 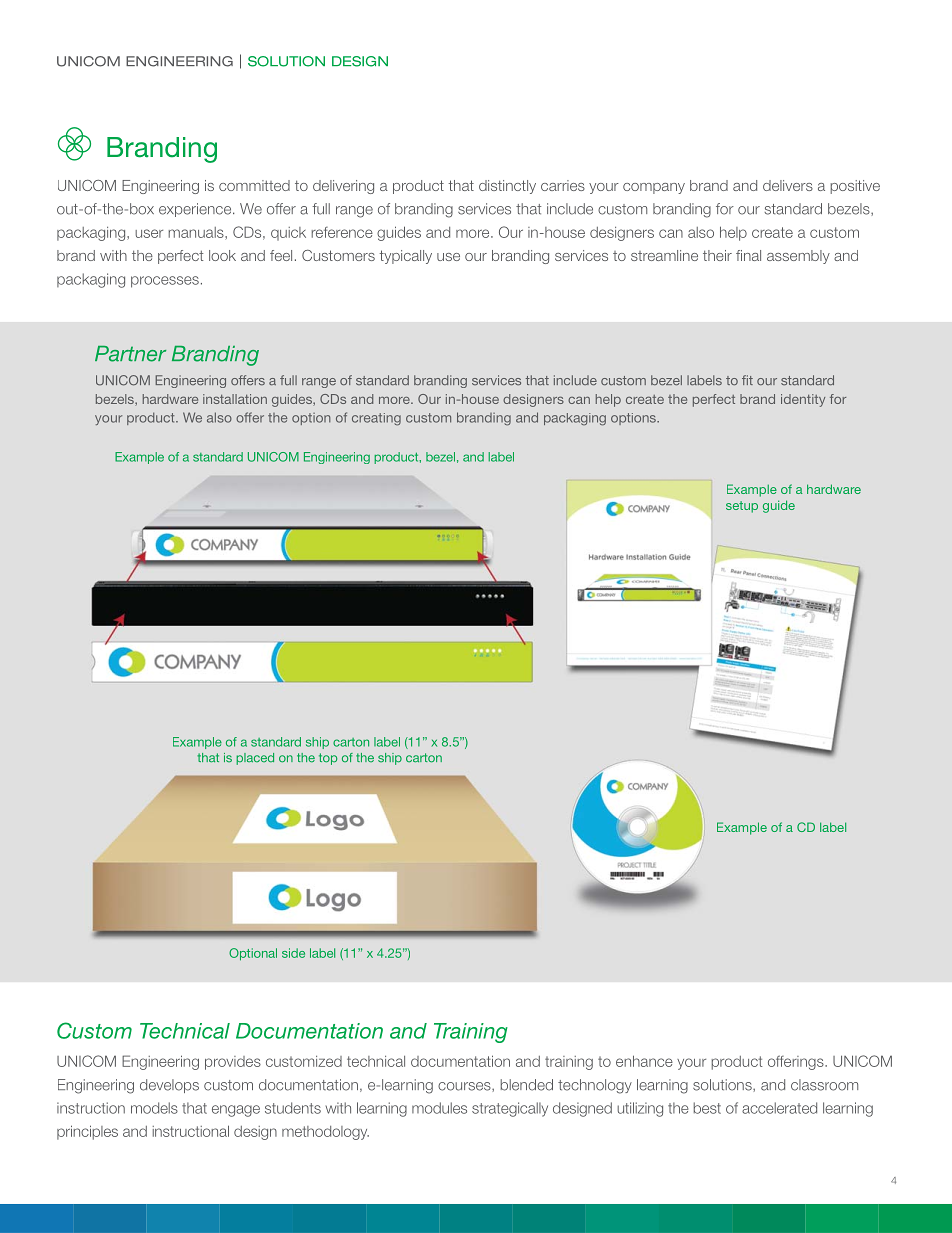 I want to click on enhance, so click(x=644, y=1061).
